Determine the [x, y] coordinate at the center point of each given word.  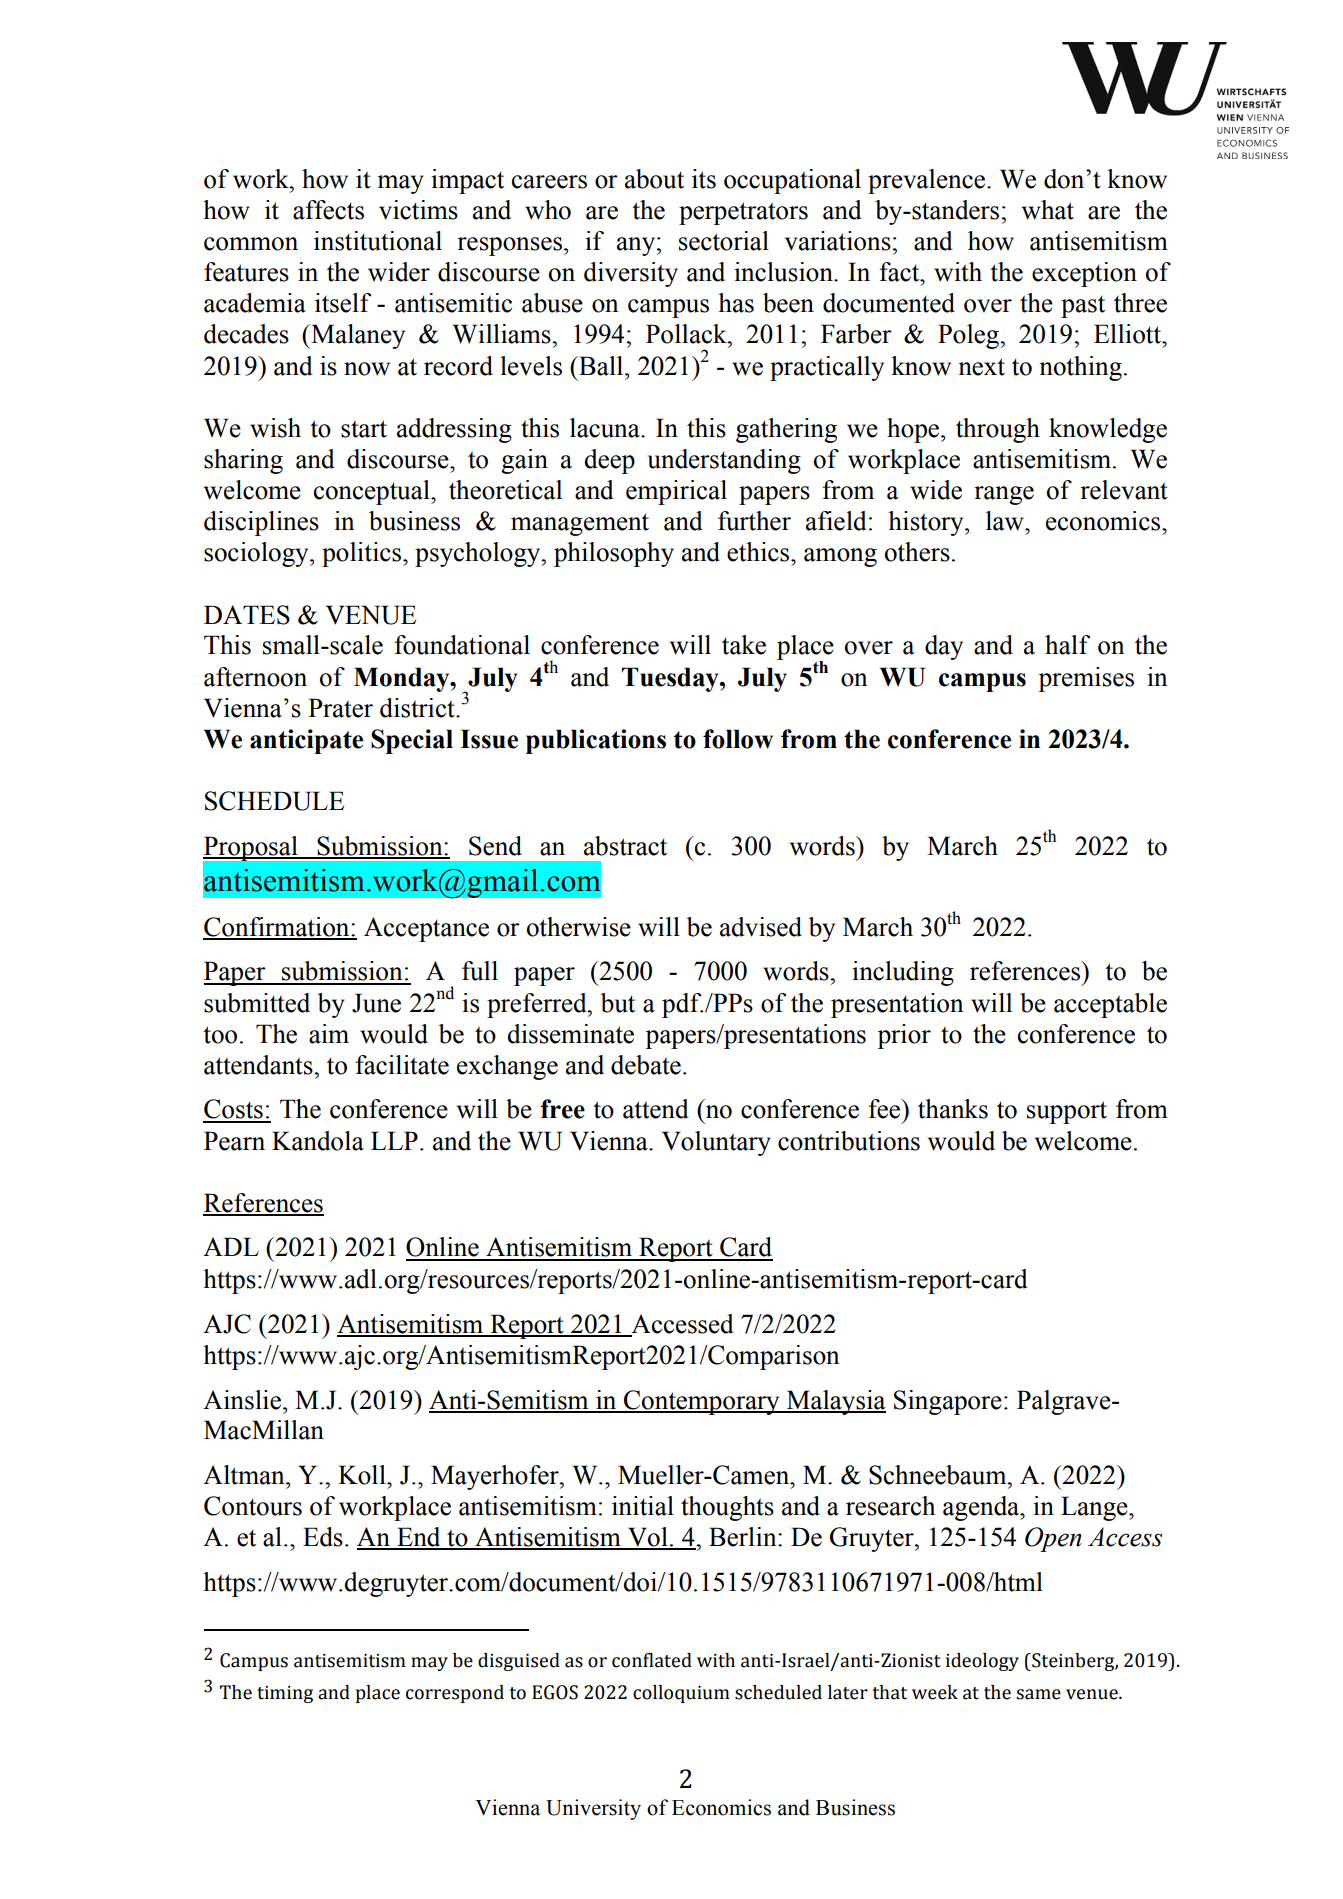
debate [646, 1065]
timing [285, 1694]
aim [329, 1034]
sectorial [724, 241]
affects [328, 210]
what [1048, 210]
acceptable [1110, 1005]
